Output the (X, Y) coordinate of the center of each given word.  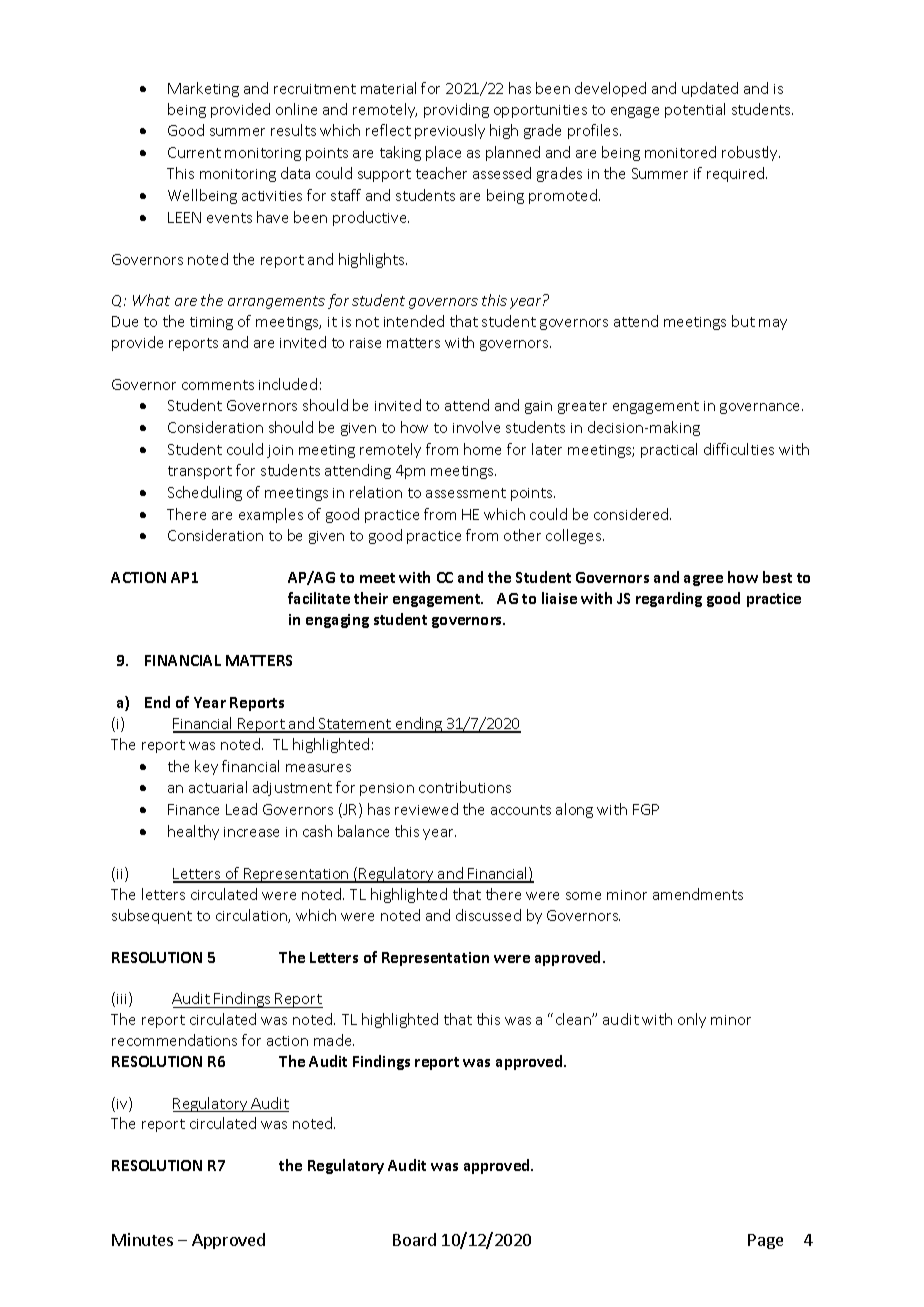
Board (414, 1239)
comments (218, 385)
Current (194, 152)
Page (765, 1241)
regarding (669, 599)
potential (695, 110)
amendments (698, 894)
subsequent (152, 916)
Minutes (142, 1239)
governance (761, 408)
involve (476, 427)
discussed (488, 915)
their (371, 598)
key (206, 767)
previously (450, 131)
